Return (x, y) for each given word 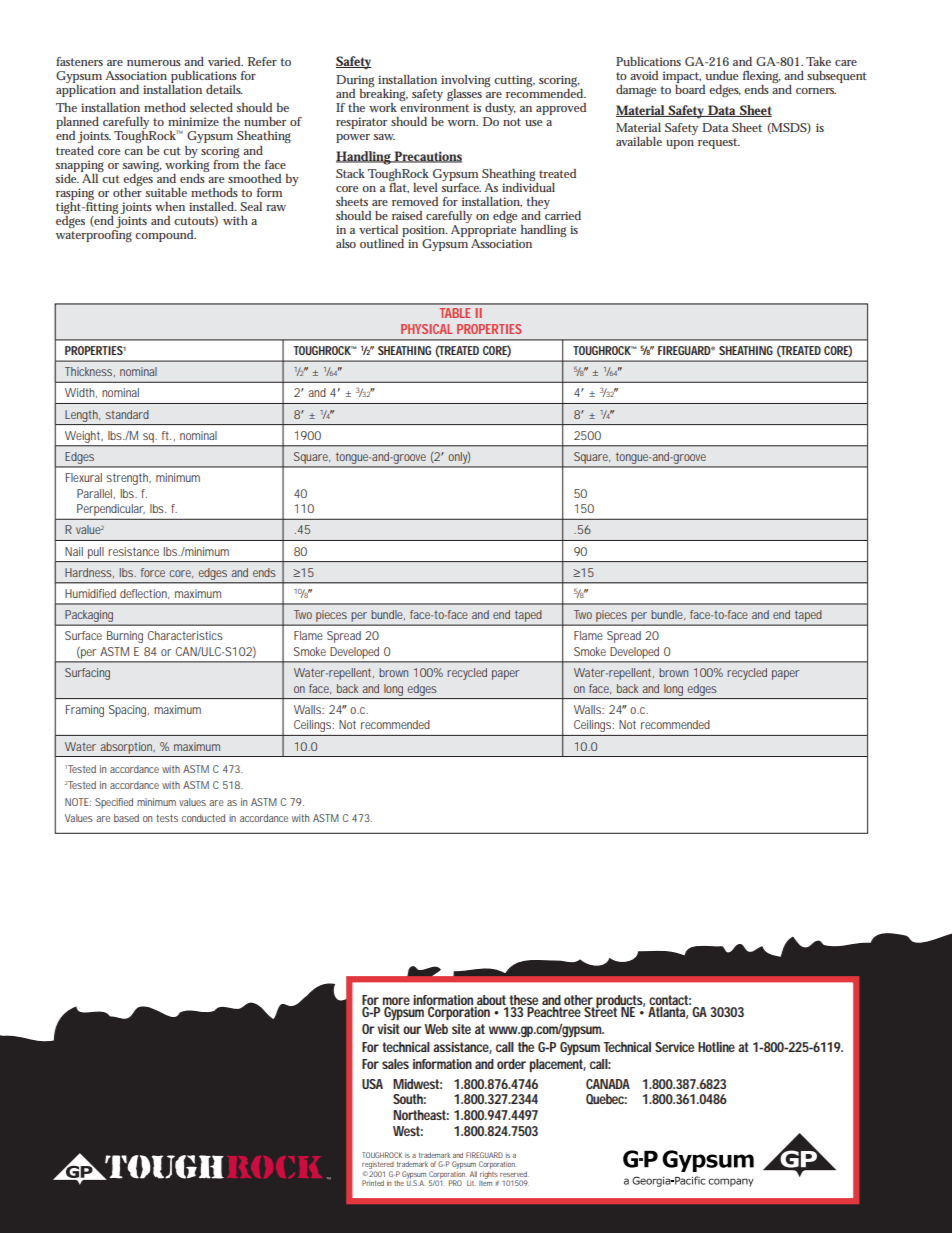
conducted (203, 818)
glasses (464, 94)
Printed (373, 1183)
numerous (154, 63)
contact (670, 1000)
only (459, 458)
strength (129, 479)
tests (167, 818)
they (538, 204)
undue (722, 75)
